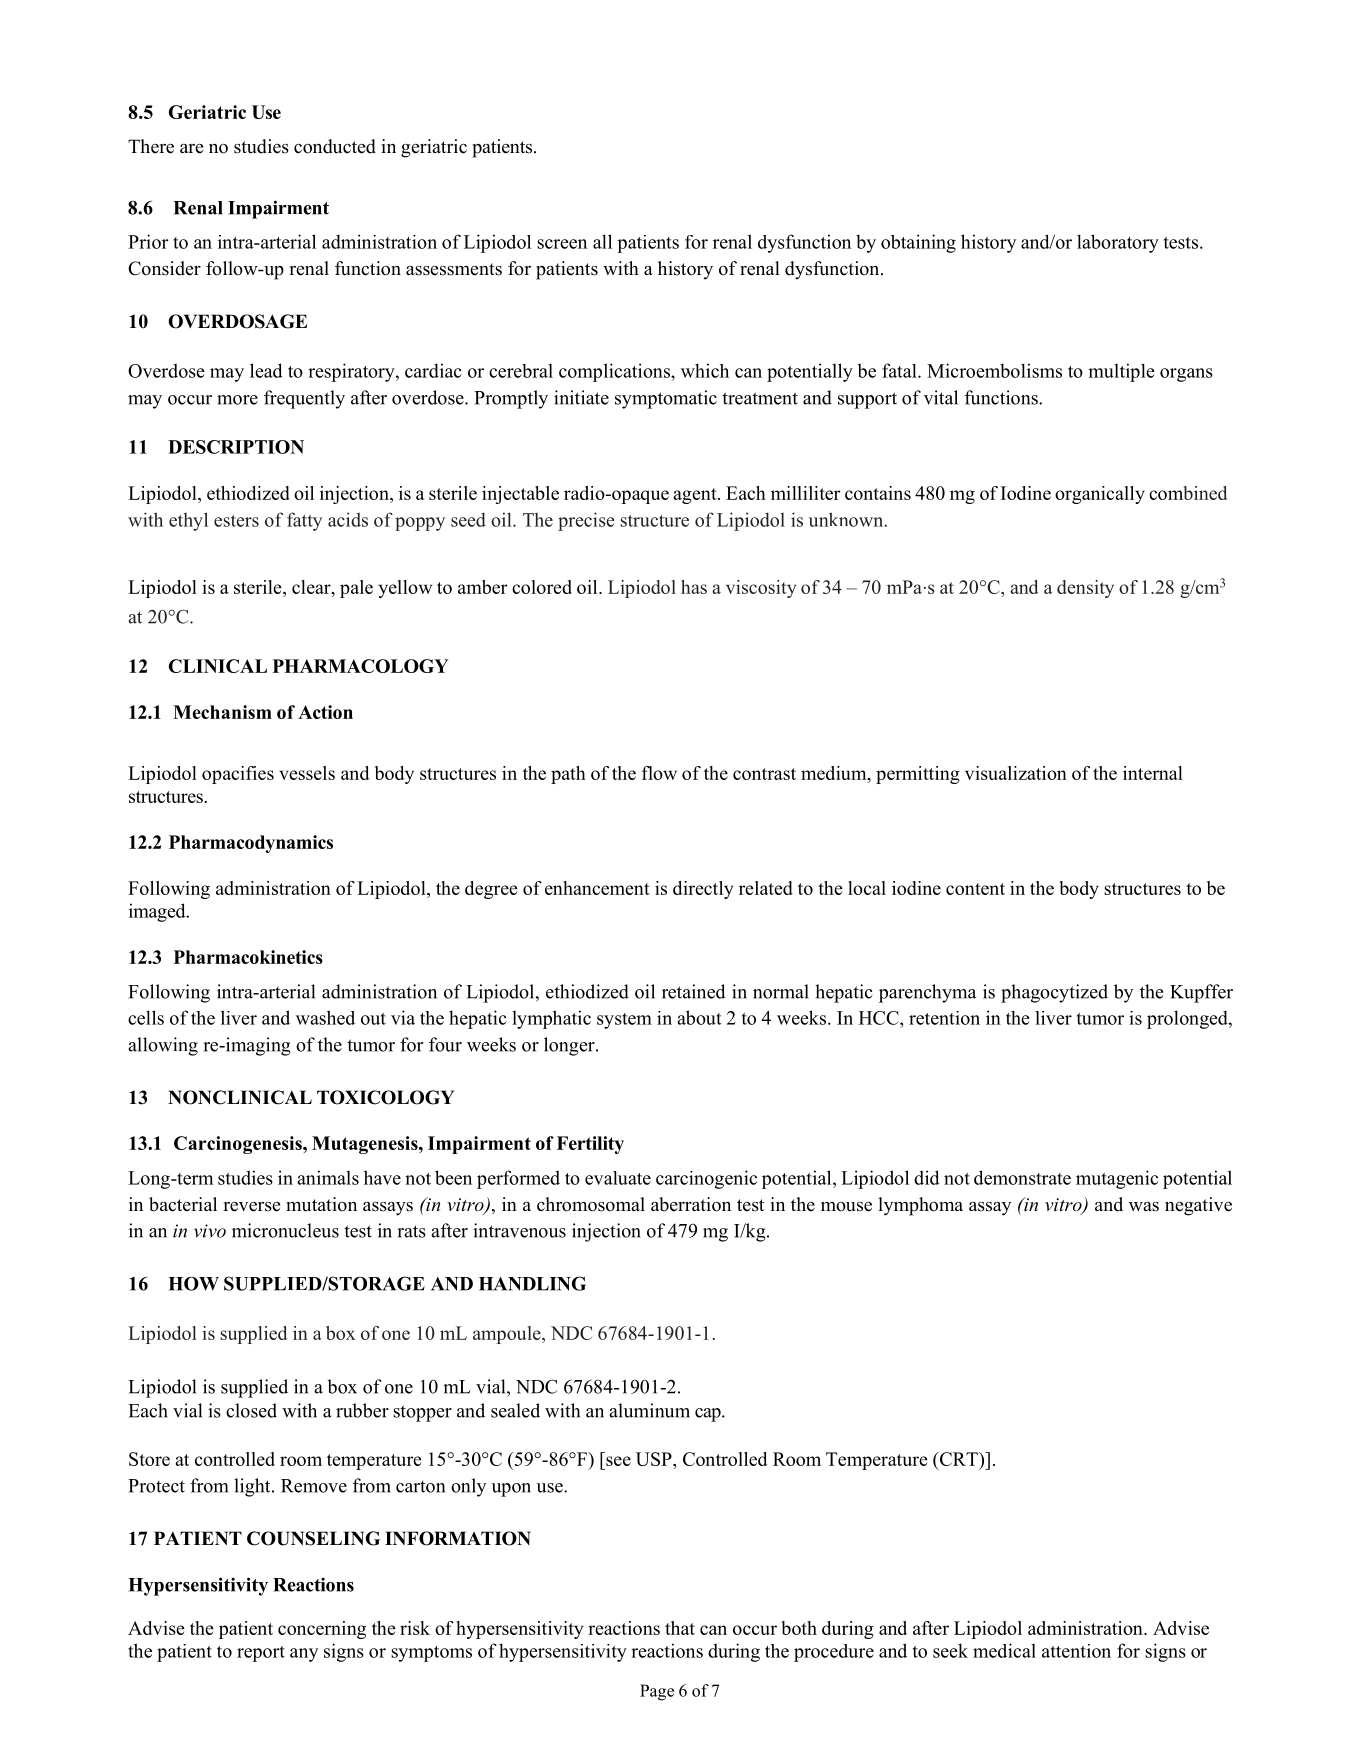  I want to click on report, so click(261, 1654).
